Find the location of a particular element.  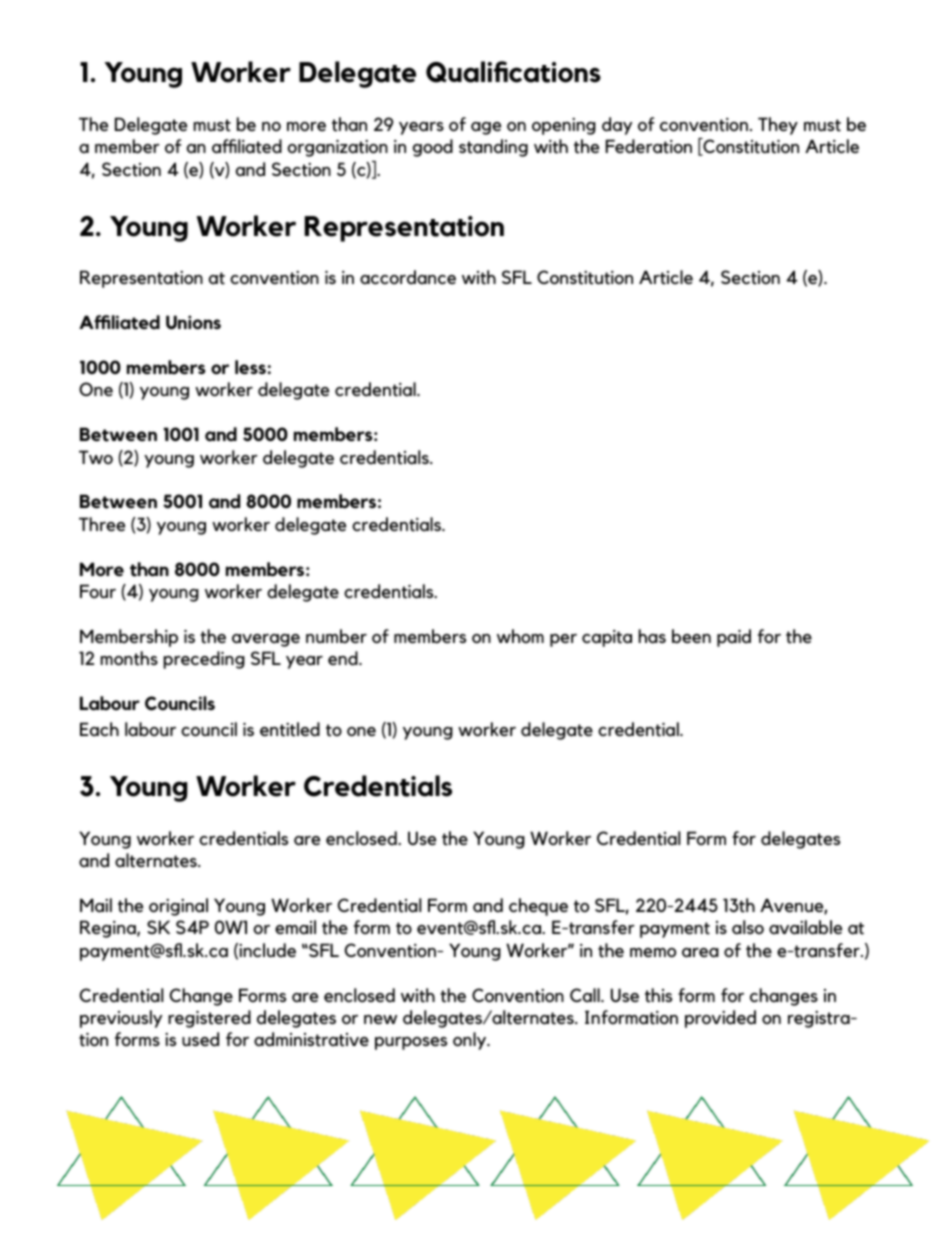

whom is located at coordinates (520, 636).
